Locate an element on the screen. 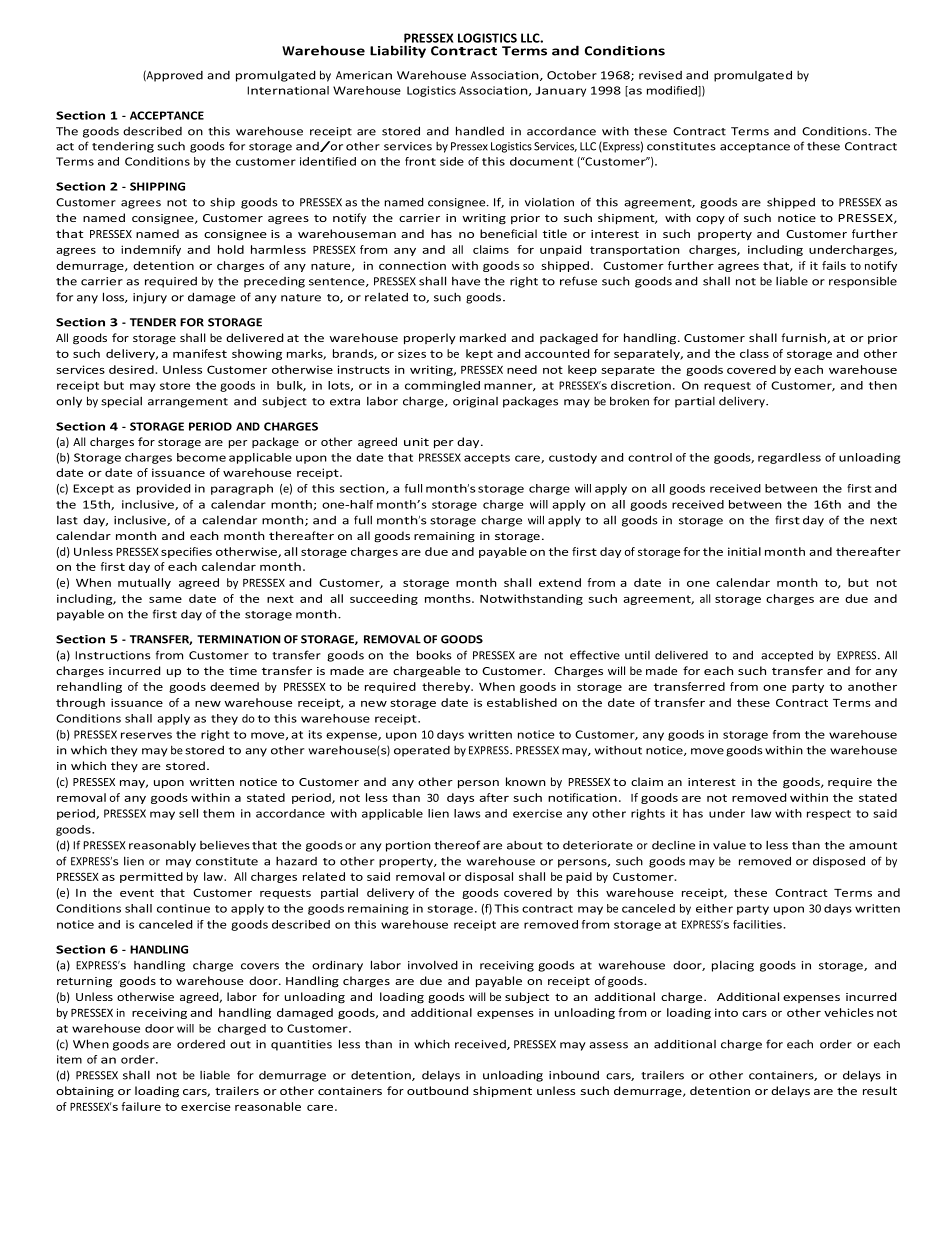 This screenshot has width=952, height=1233. revised is located at coordinates (660, 75).
